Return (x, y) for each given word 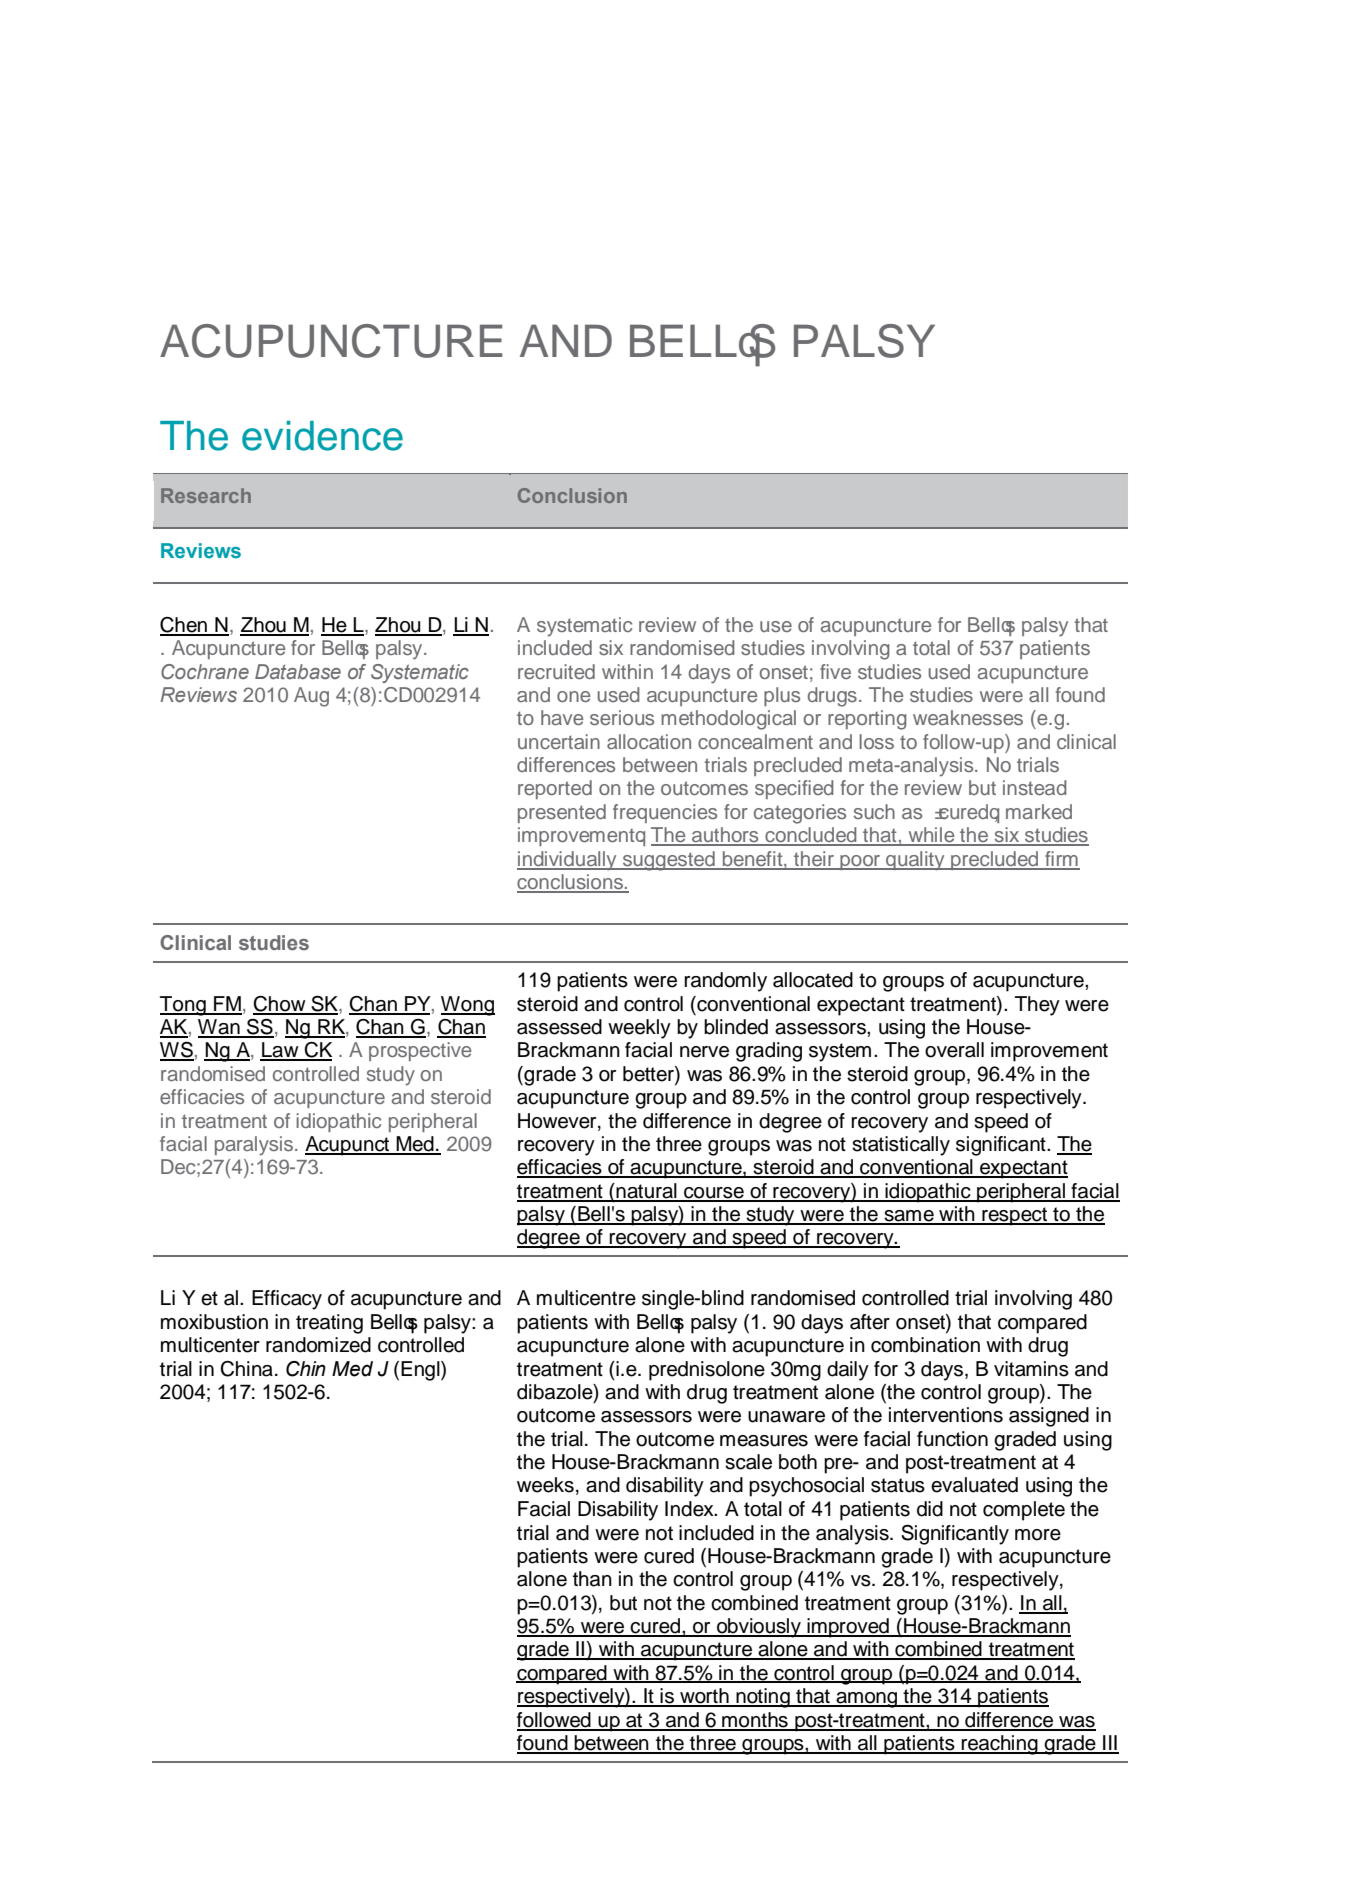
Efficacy (287, 1300)
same (909, 1217)
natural (646, 1192)
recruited (556, 671)
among (867, 1700)
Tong (184, 1006)
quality (915, 861)
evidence (322, 436)
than (592, 1579)
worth (704, 1697)
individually (568, 861)
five (835, 671)
